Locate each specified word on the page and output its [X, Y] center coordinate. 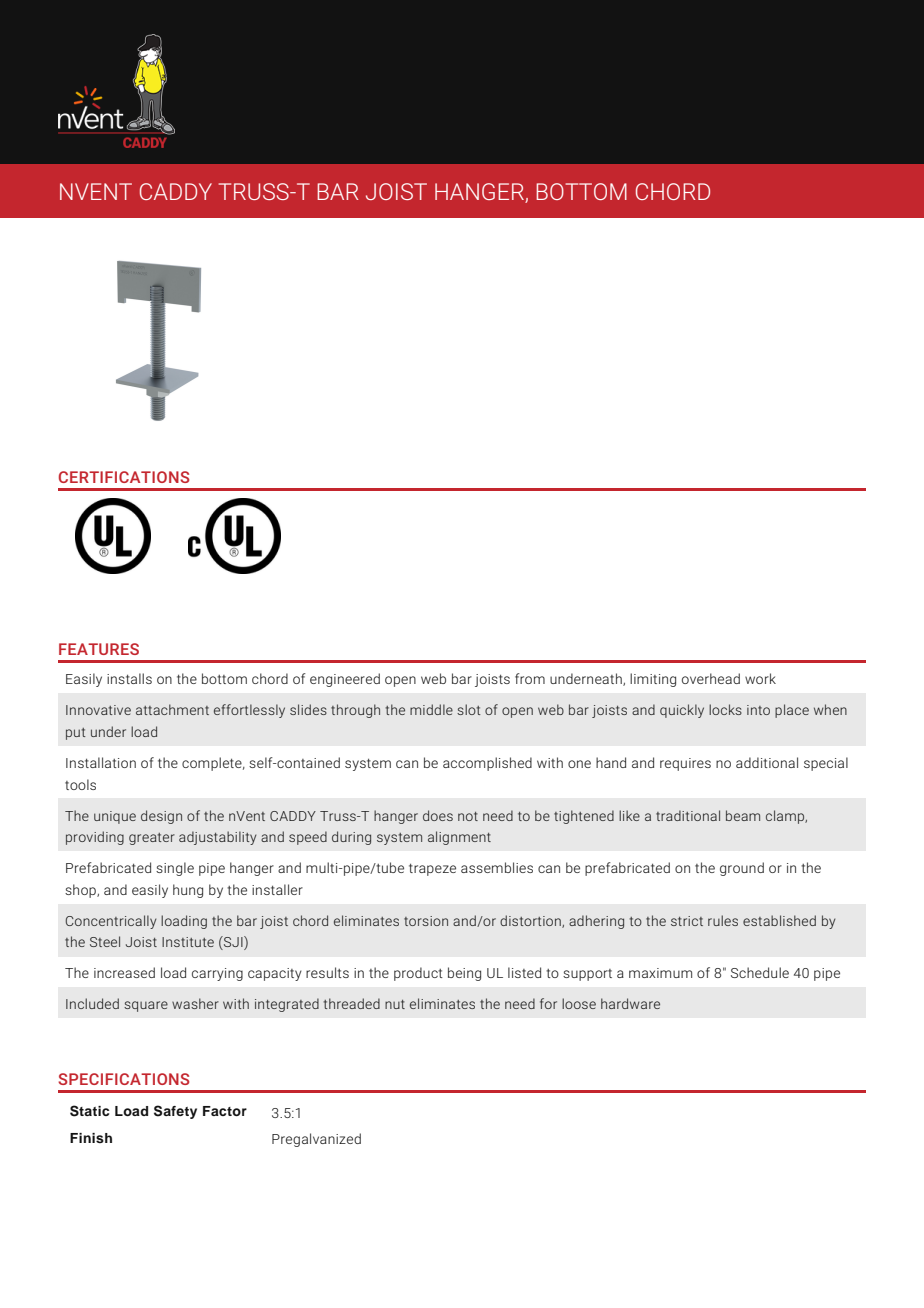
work [760, 678]
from [530, 678]
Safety [175, 1112]
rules [723, 920]
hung [188, 891]
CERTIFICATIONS [124, 477]
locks [725, 709]
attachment [172, 709]
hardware [630, 1003]
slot [469, 709]
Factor [225, 1111]
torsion [426, 921]
